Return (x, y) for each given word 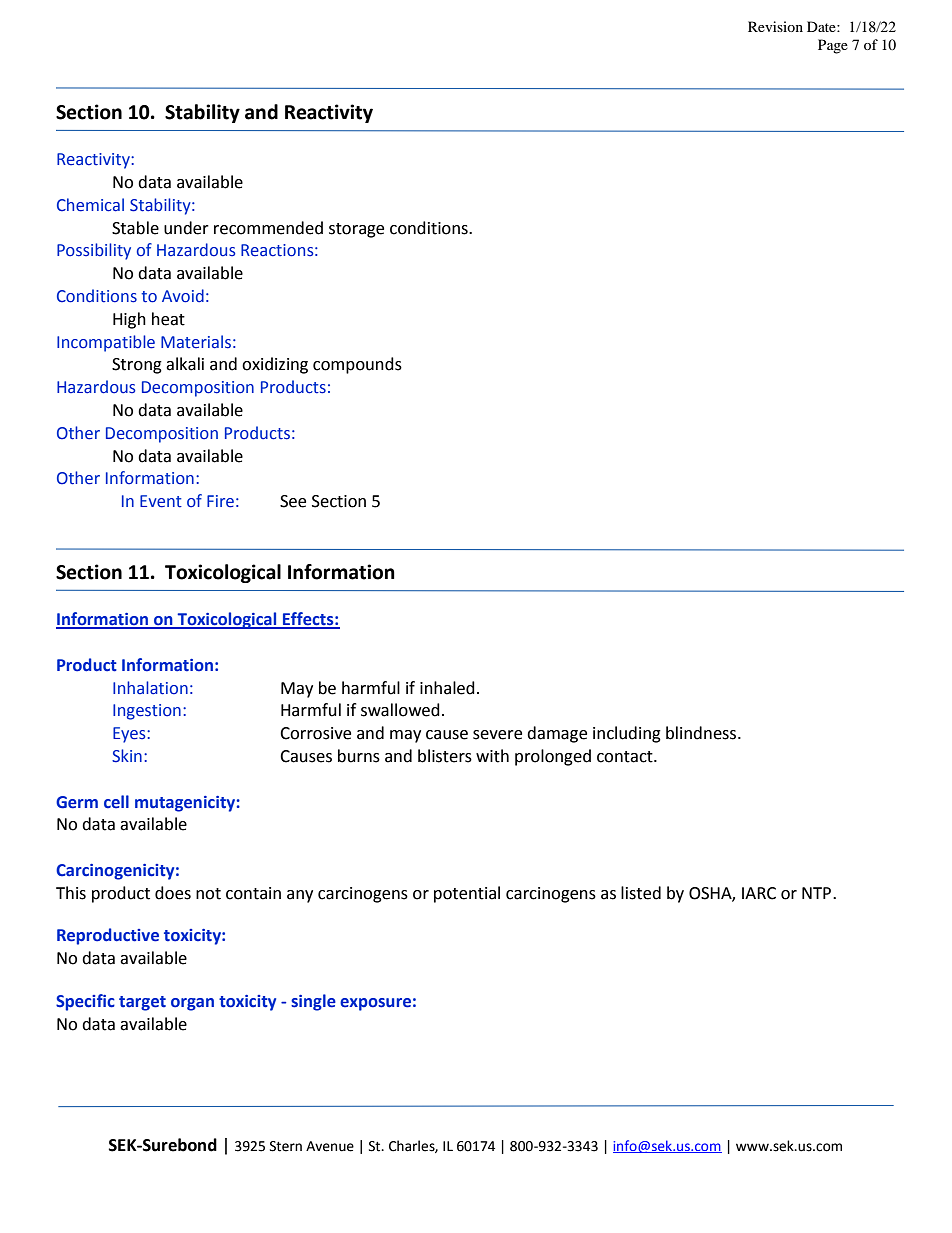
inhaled (447, 688)
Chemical (90, 205)
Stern (286, 1146)
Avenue (330, 1146)
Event (161, 501)
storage (356, 230)
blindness (702, 733)
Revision (775, 26)
